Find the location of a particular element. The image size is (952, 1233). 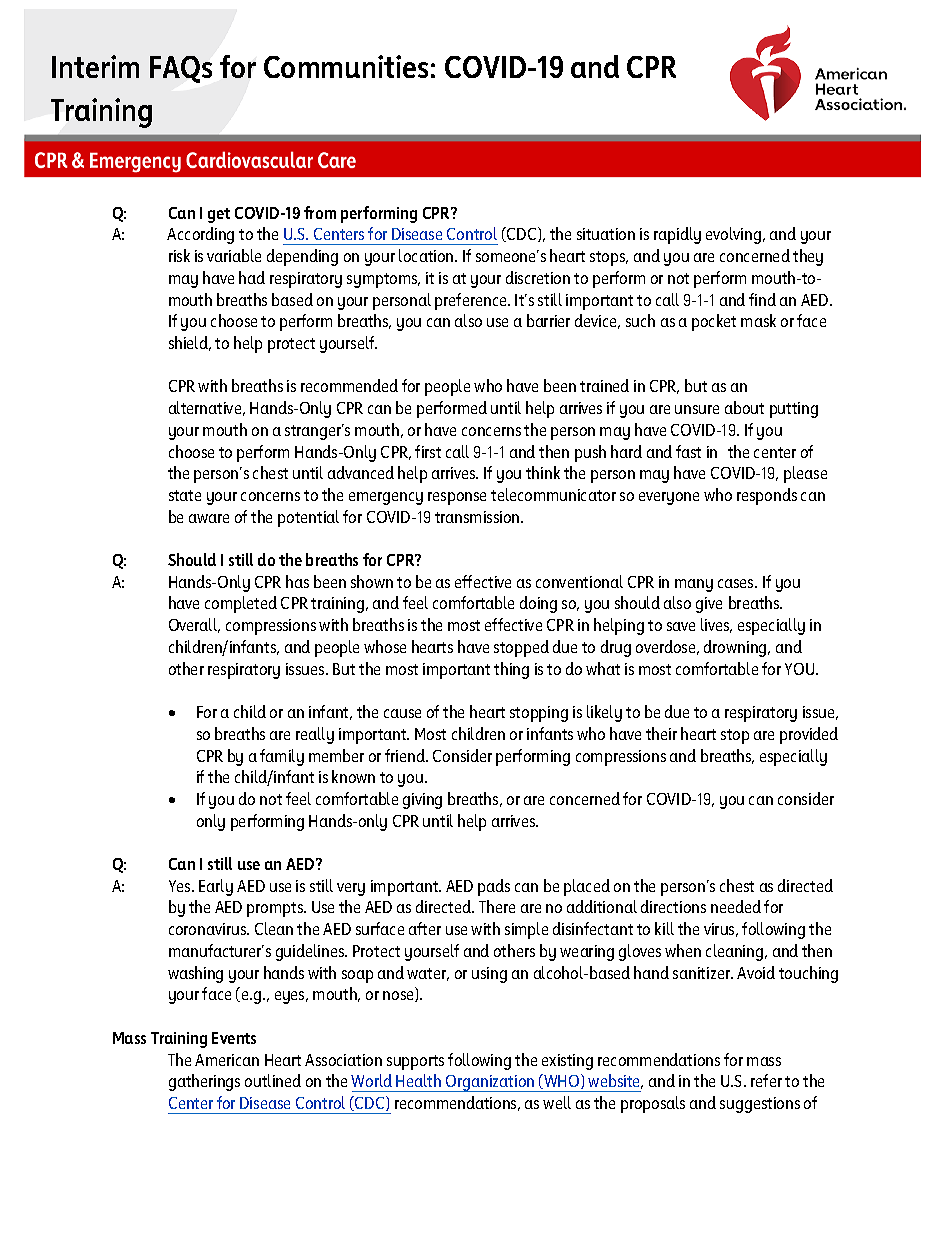

cases is located at coordinates (737, 583).
